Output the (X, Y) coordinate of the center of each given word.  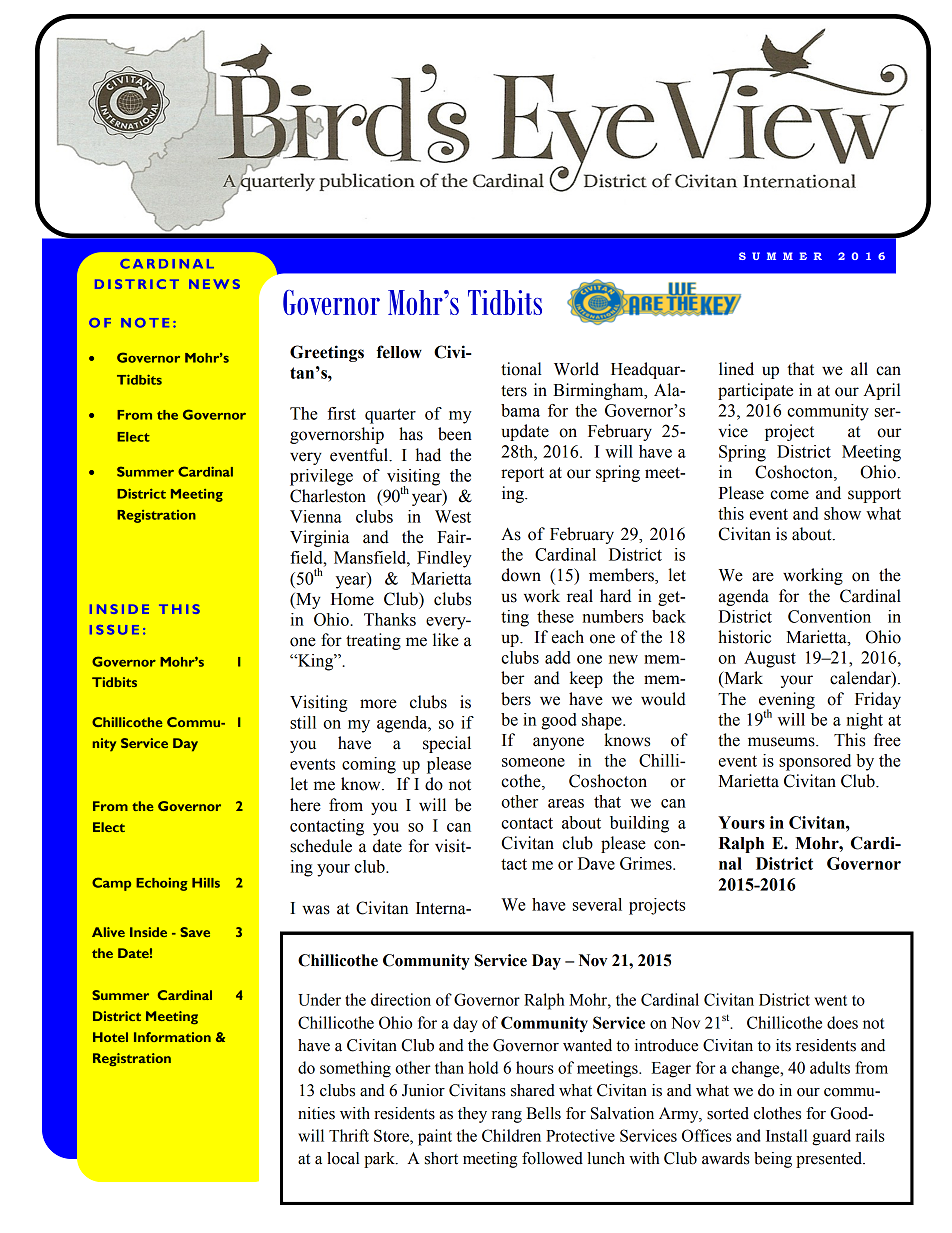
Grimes (647, 863)
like (446, 640)
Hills (206, 883)
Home (352, 599)
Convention (829, 616)
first (341, 413)
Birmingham (599, 391)
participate (755, 391)
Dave (596, 863)
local (343, 1158)
